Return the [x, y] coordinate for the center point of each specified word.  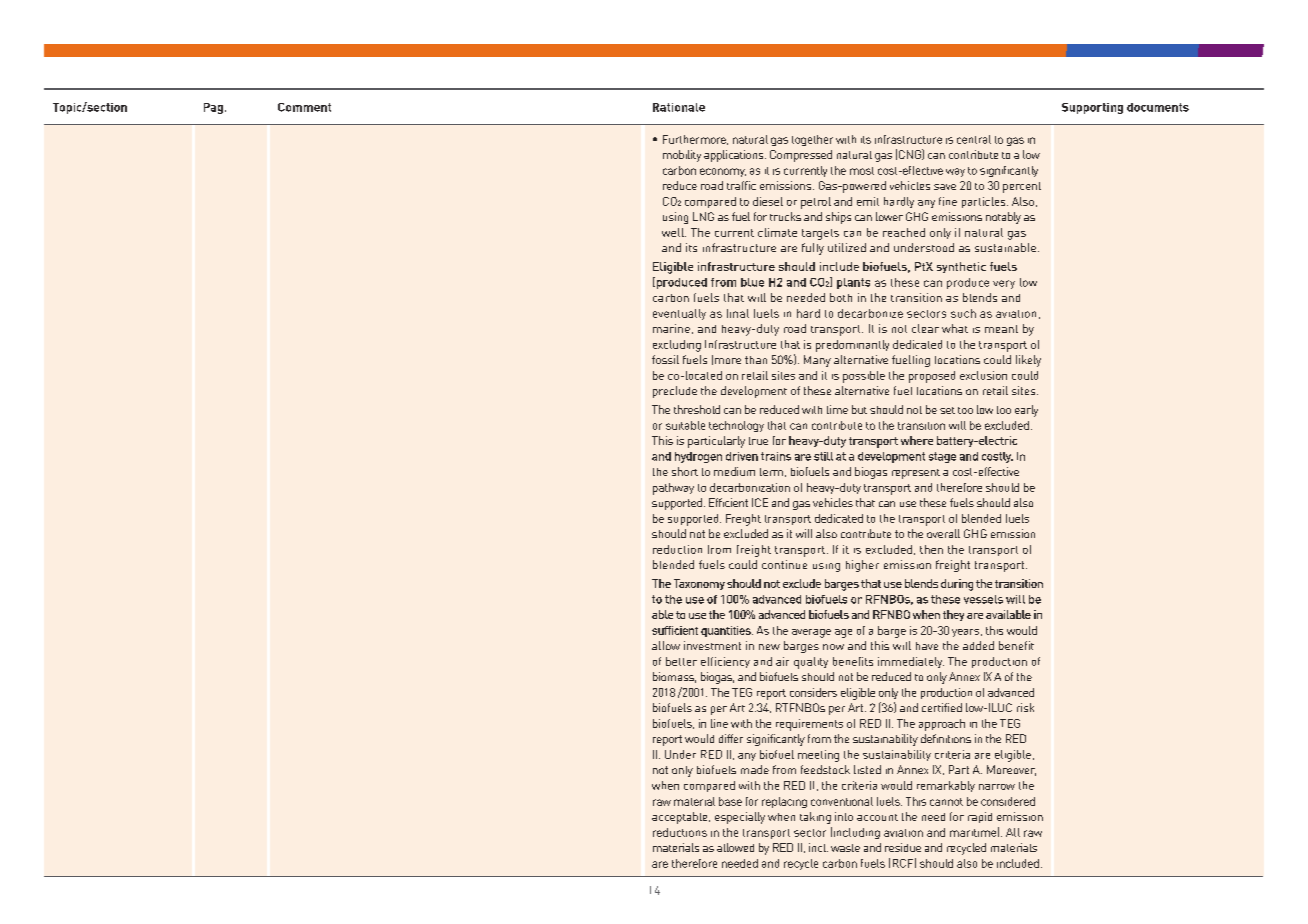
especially [740, 818]
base [730, 801]
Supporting [1092, 108]
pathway [673, 489]
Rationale [679, 107]
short [685, 471]
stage [942, 457]
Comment [304, 107]
